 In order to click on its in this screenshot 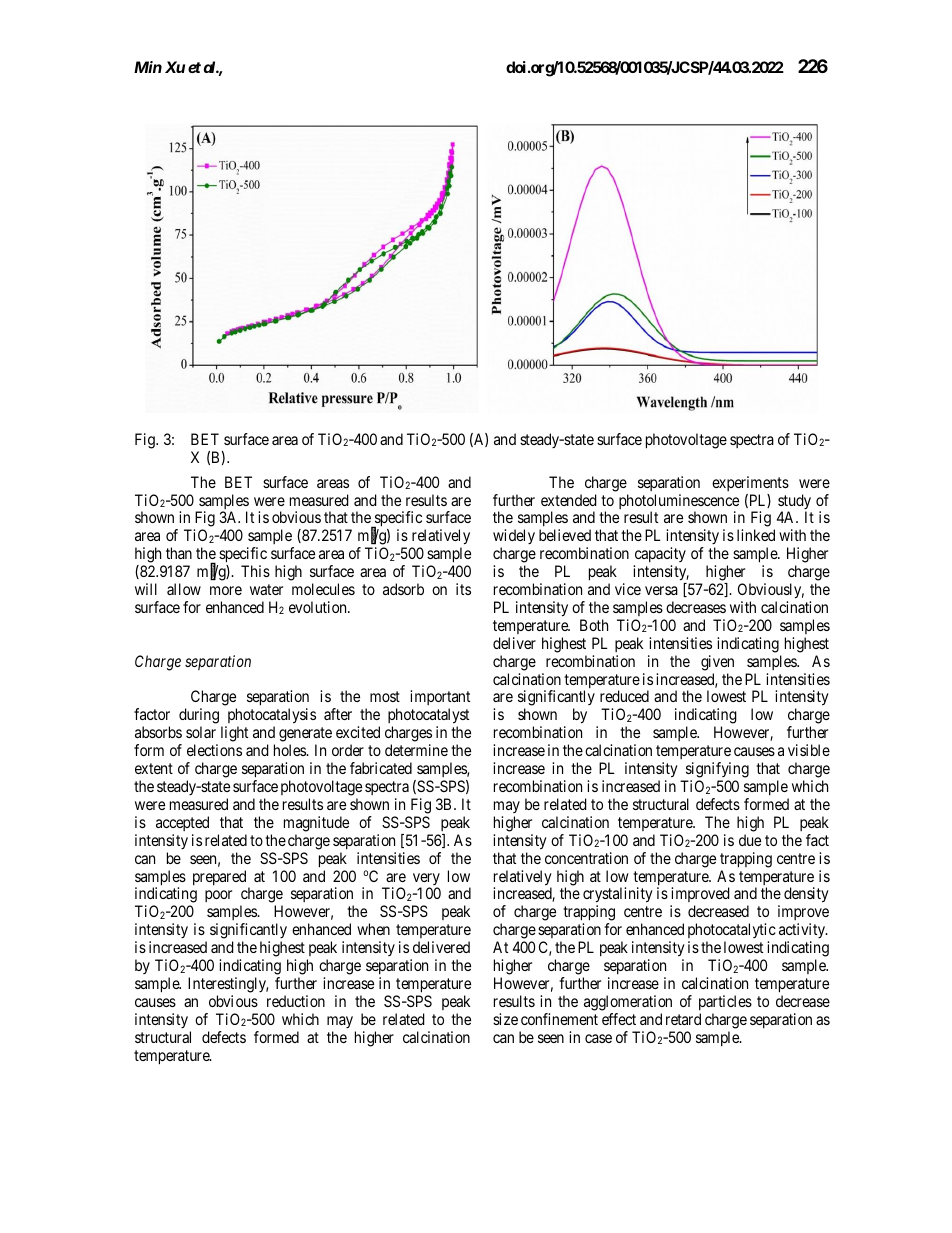, I will do `click(463, 589)`.
